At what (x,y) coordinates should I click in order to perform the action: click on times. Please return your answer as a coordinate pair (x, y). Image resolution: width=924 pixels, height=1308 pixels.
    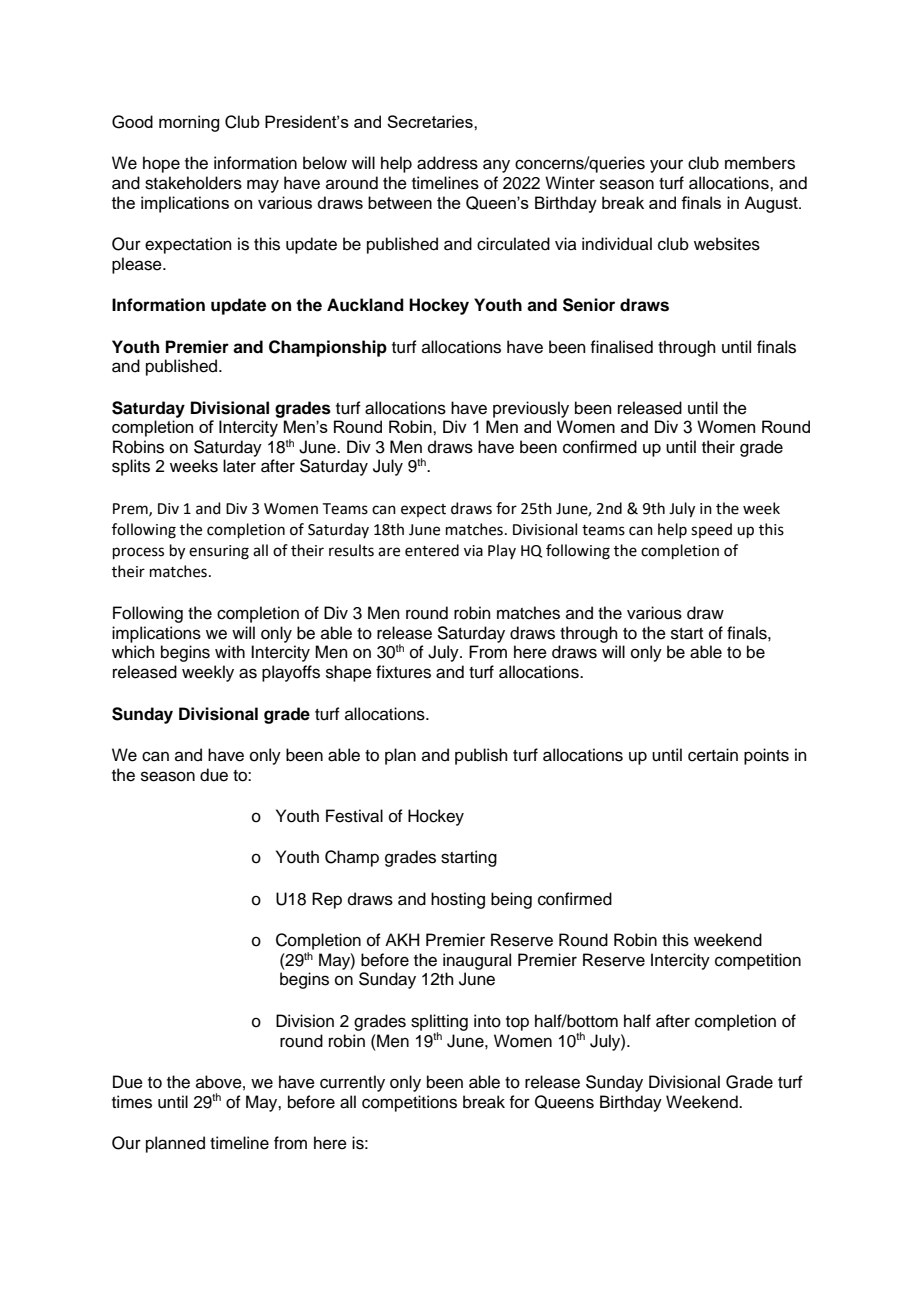
    Looking at the image, I should click on (132, 1102).
